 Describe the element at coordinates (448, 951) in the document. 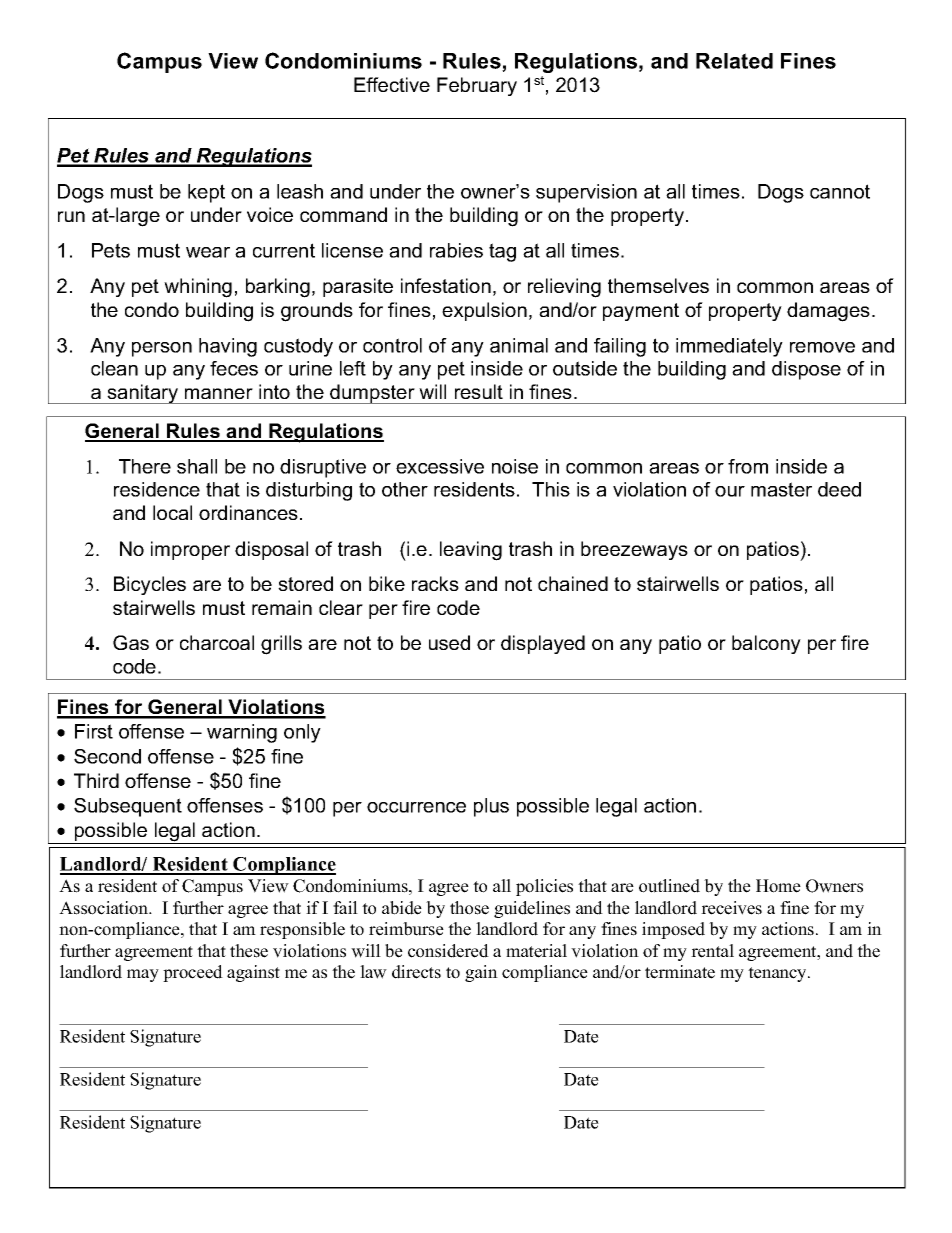

I see `considered` at that location.
